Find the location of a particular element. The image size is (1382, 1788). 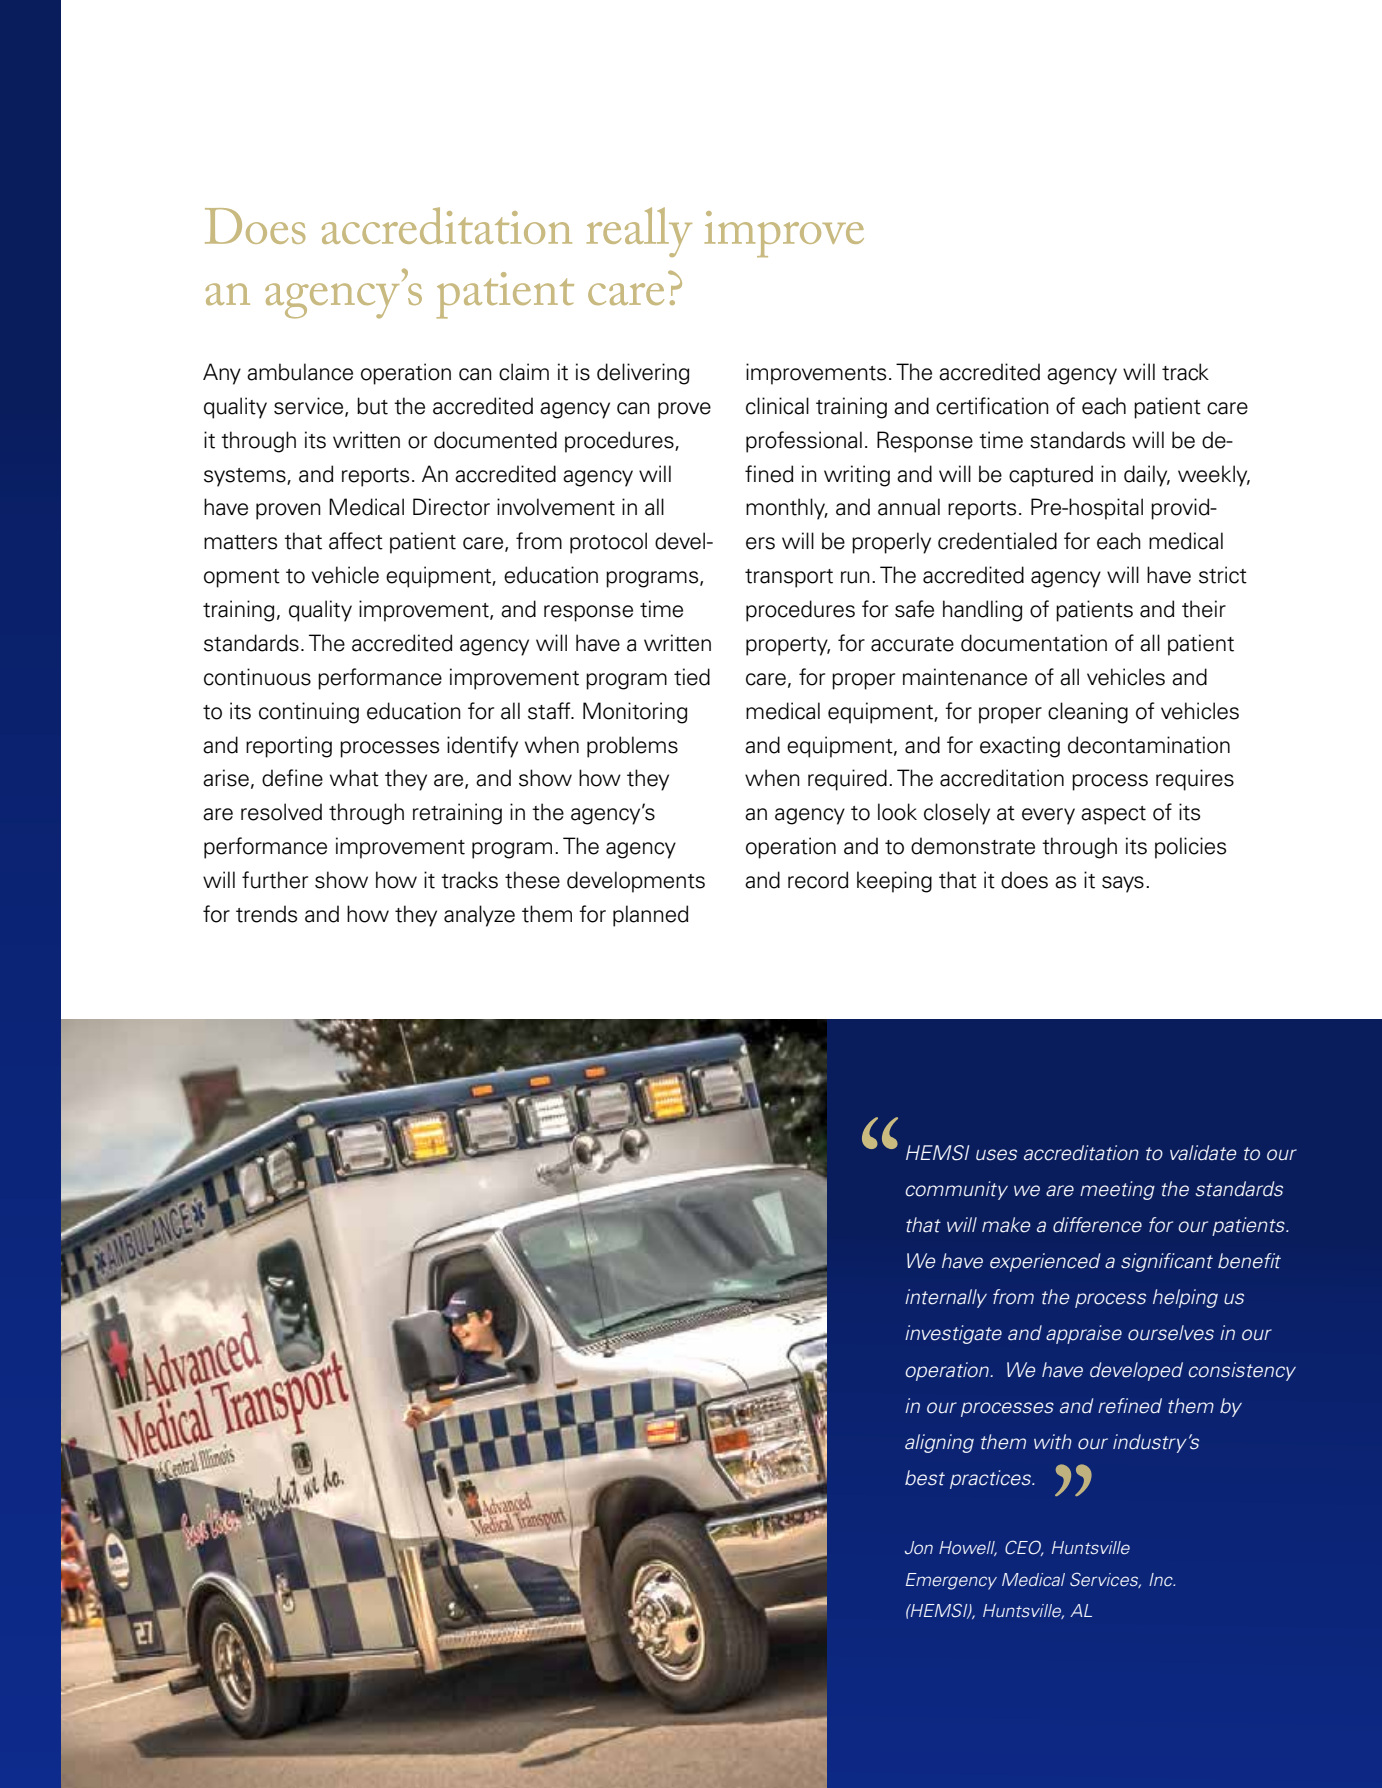

says is located at coordinates (1123, 884).
